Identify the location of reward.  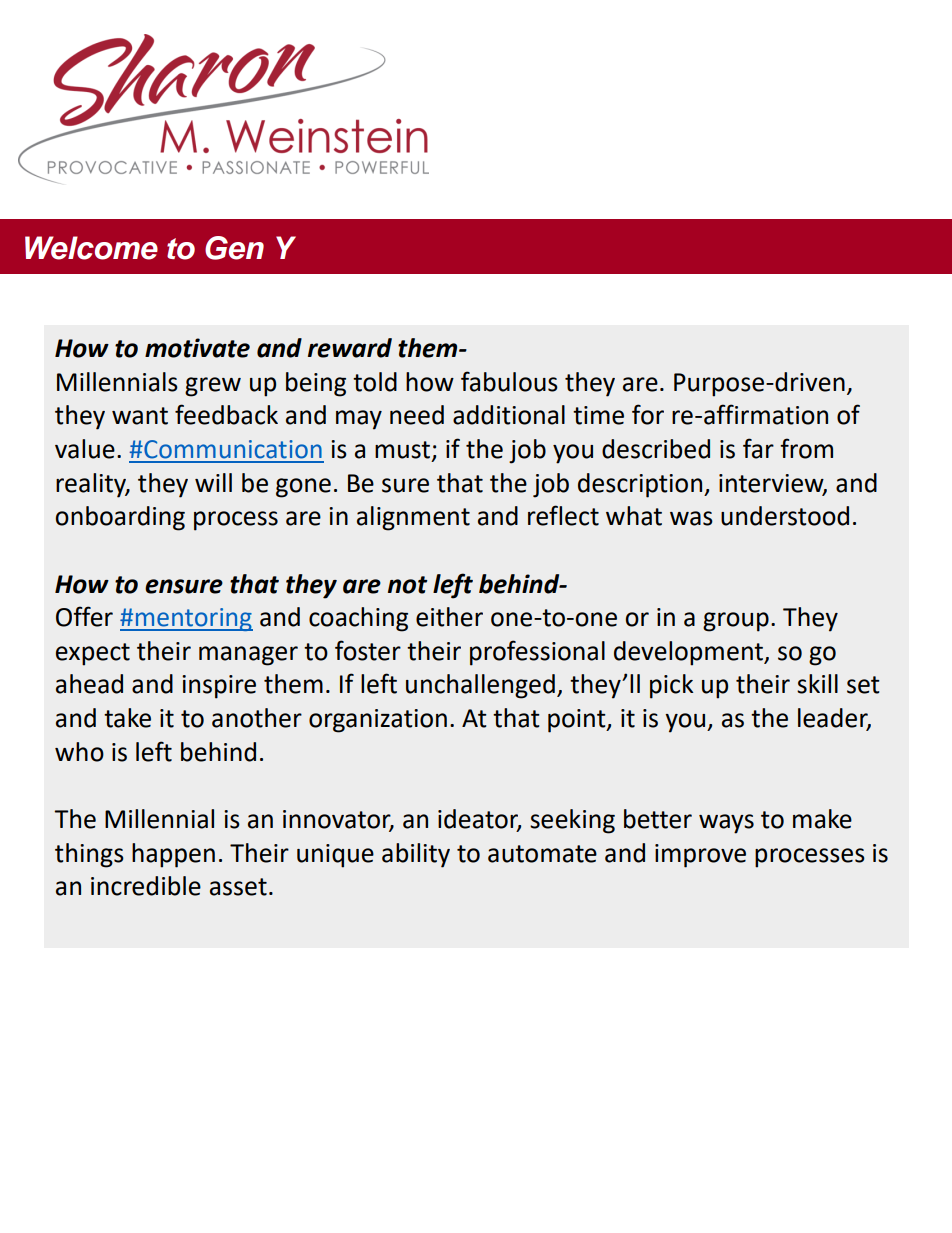
(350, 348).
